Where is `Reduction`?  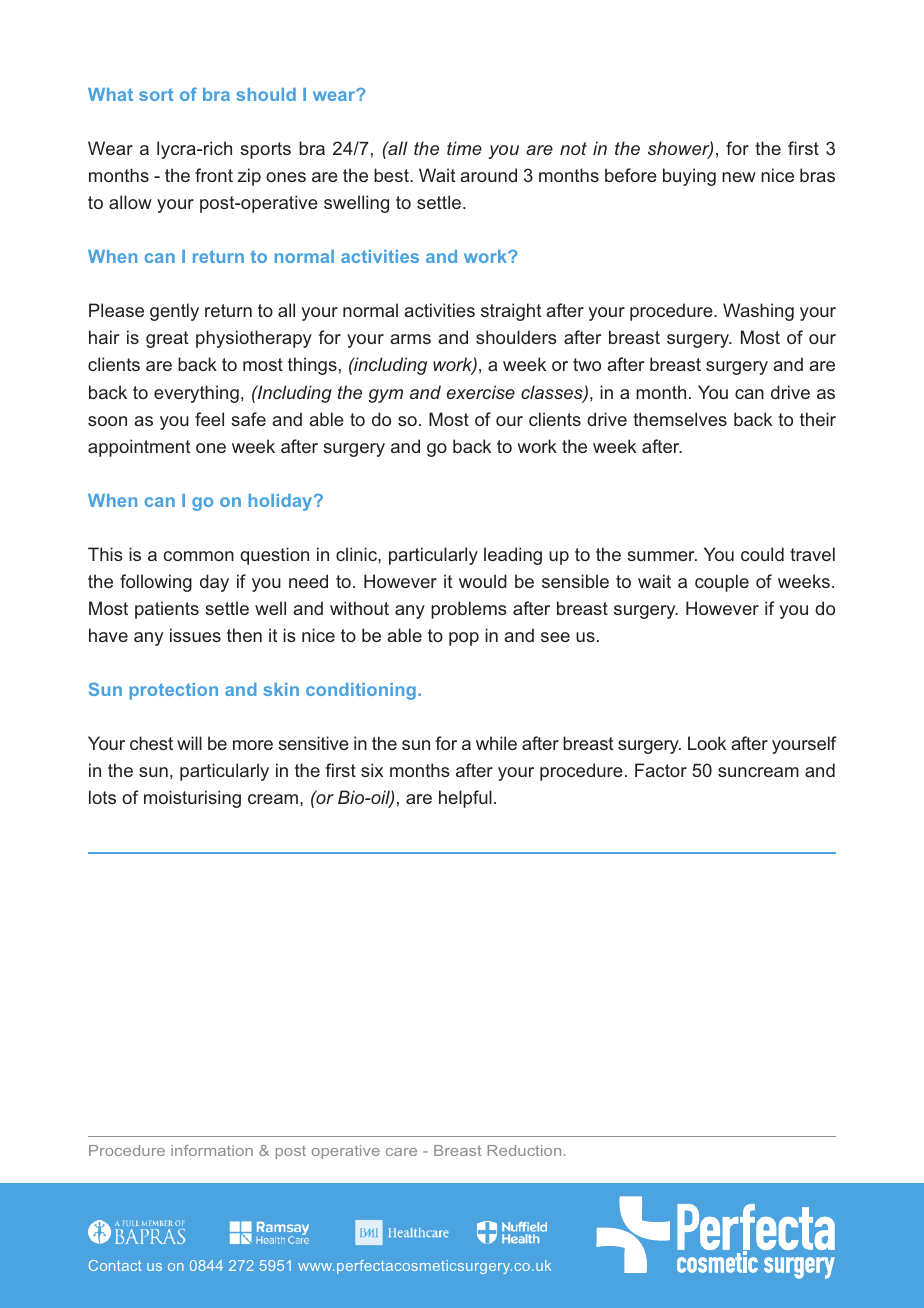 Reduction is located at coordinates (524, 1150).
